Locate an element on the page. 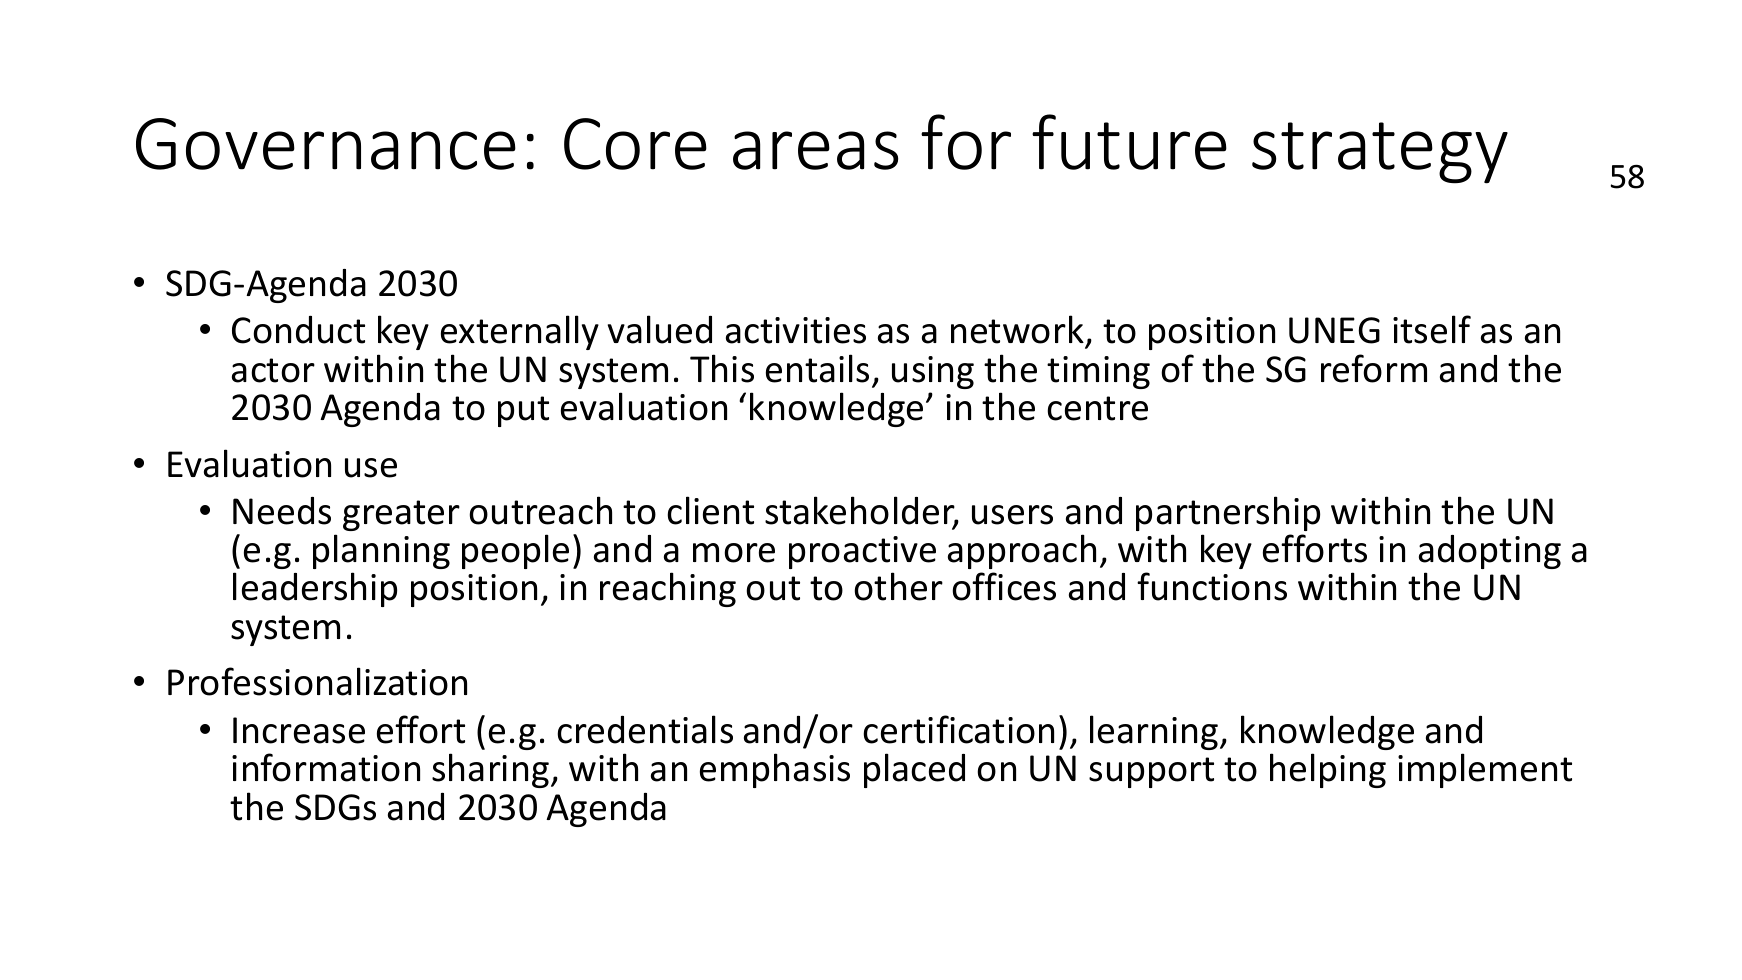  areas is located at coordinates (815, 150).
